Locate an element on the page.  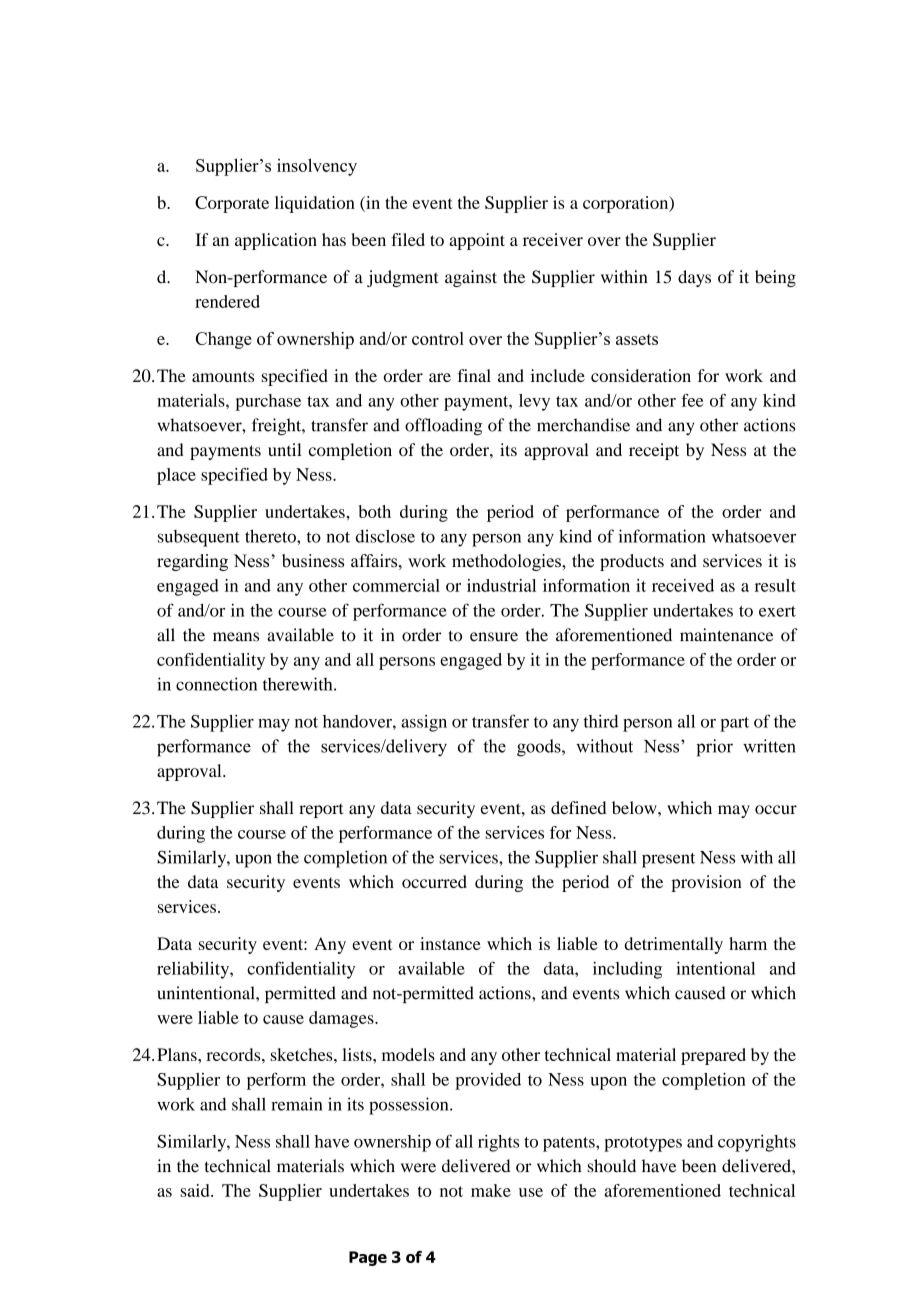
report is located at coordinates (321, 810).
